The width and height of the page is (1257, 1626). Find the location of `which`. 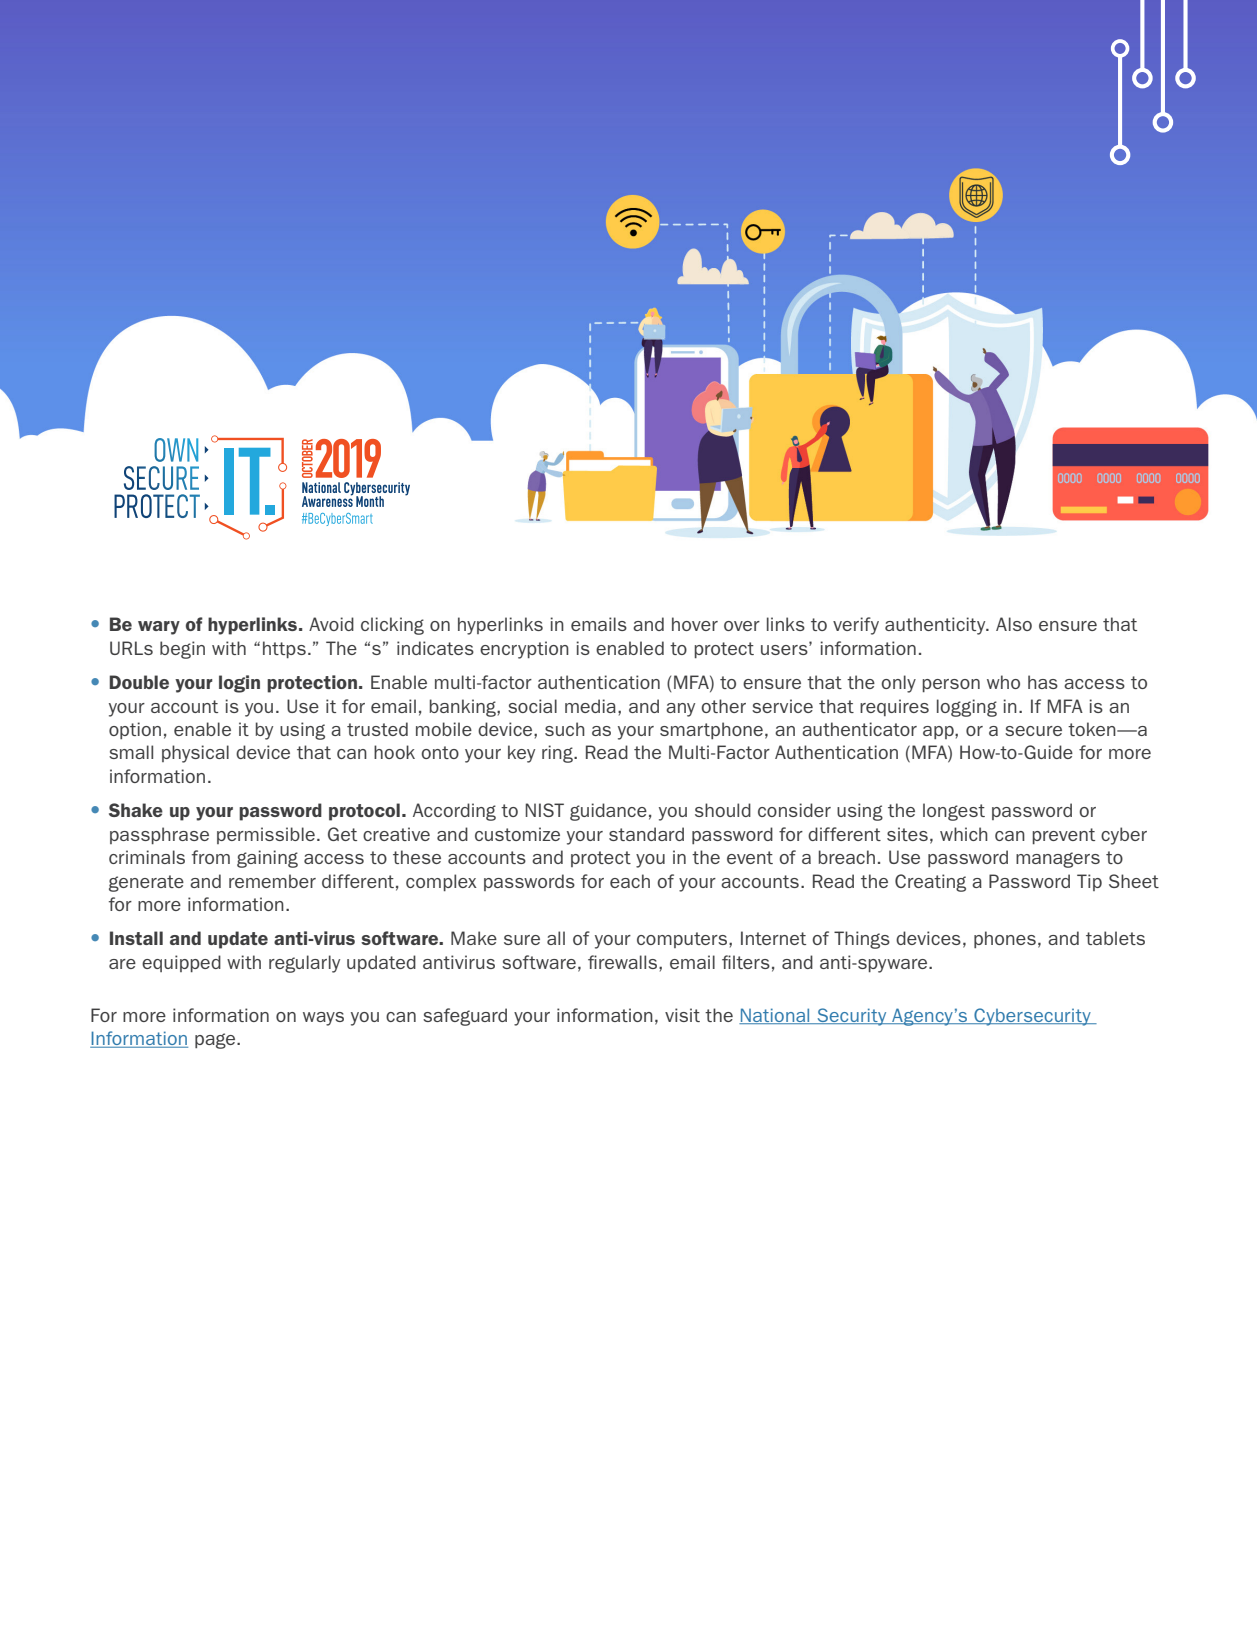

which is located at coordinates (964, 834).
